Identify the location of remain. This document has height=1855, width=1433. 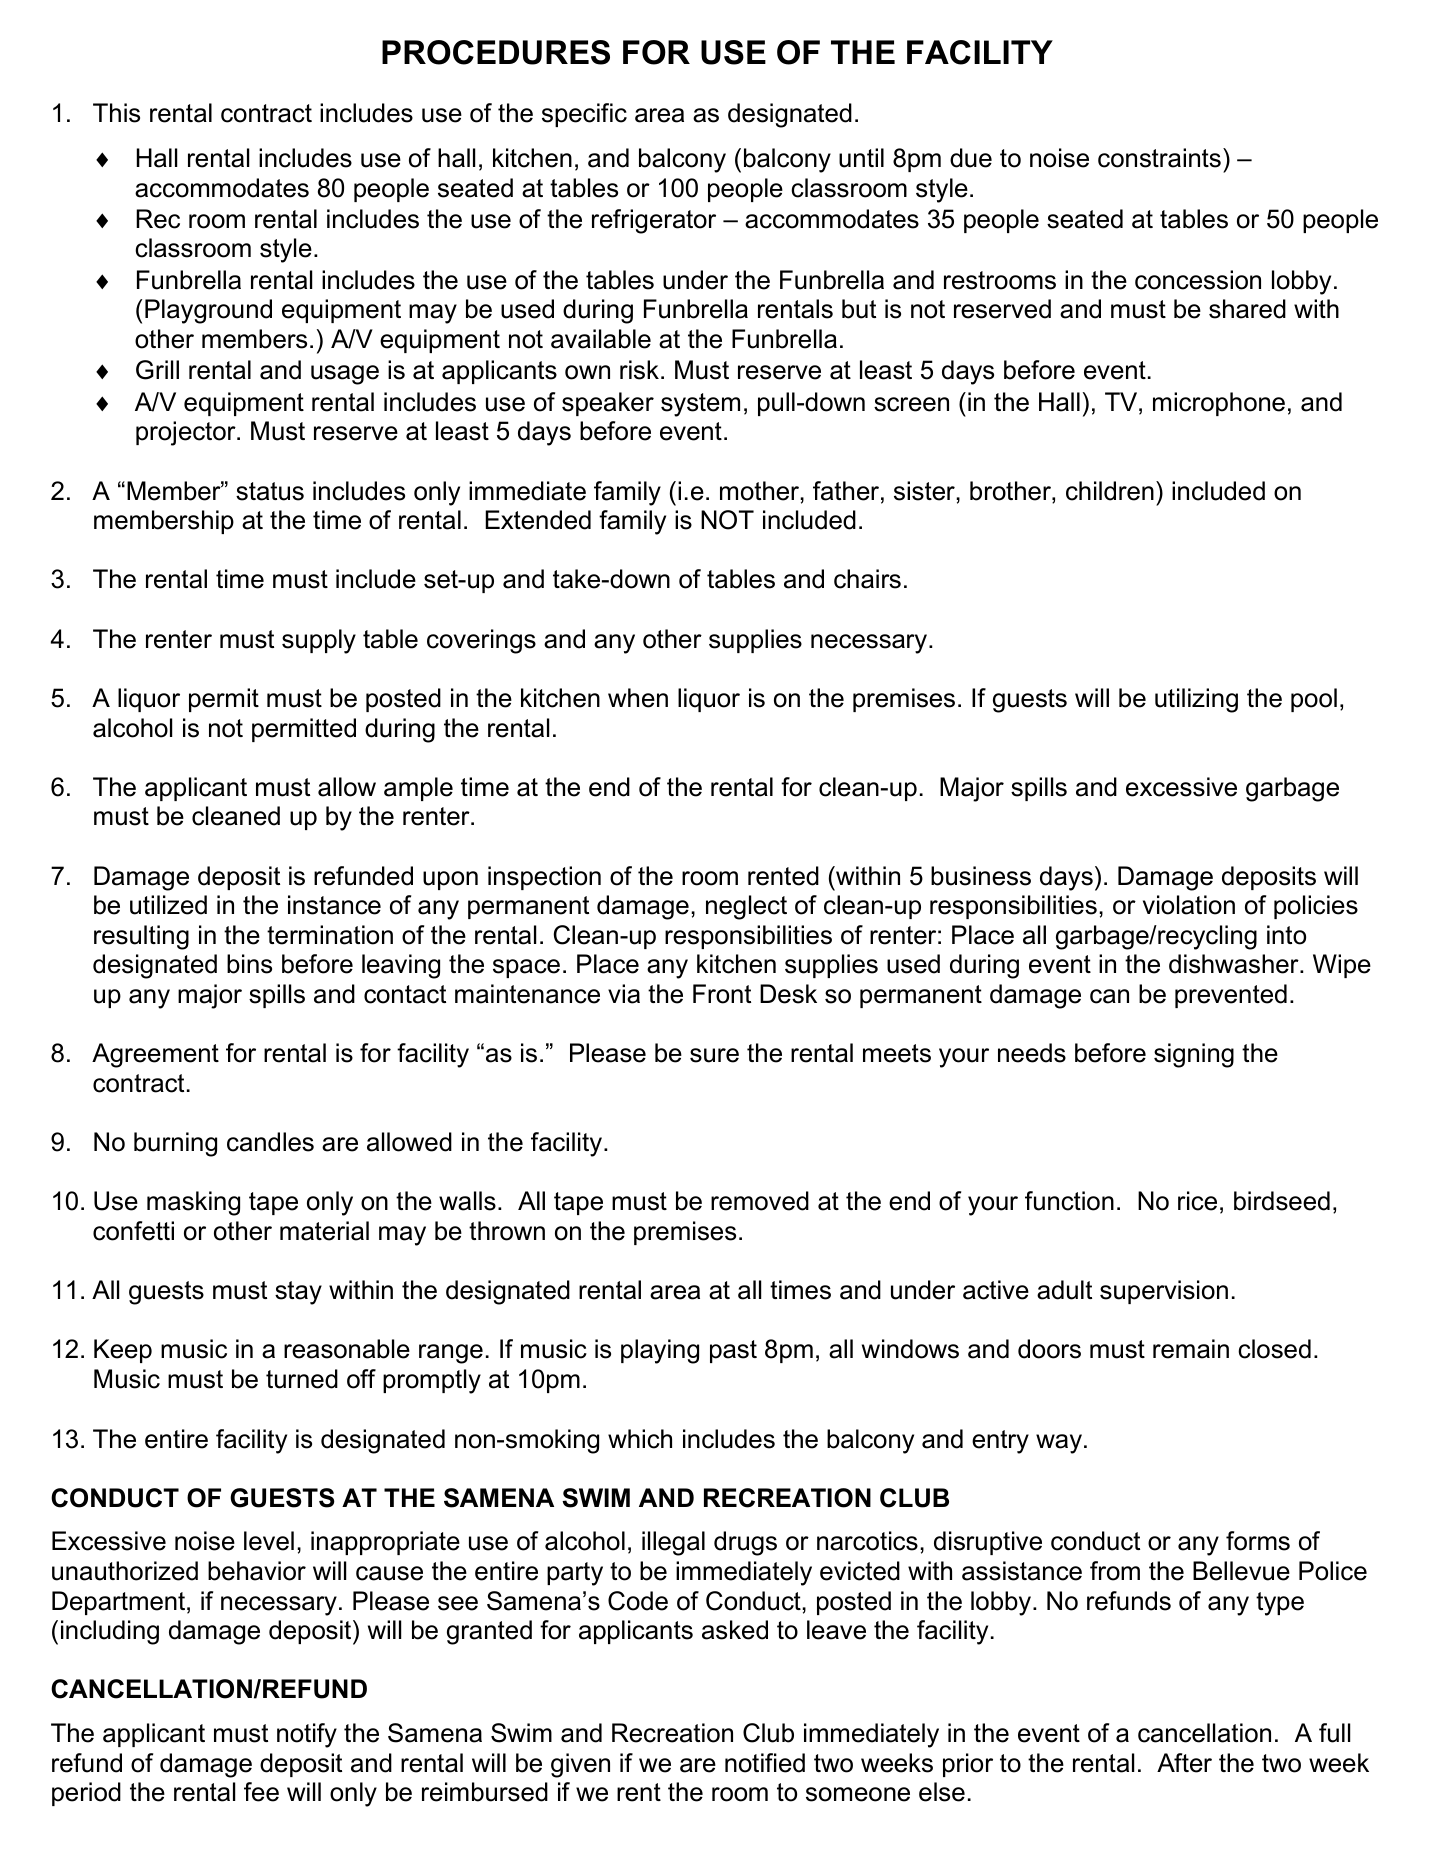
(1191, 1349).
